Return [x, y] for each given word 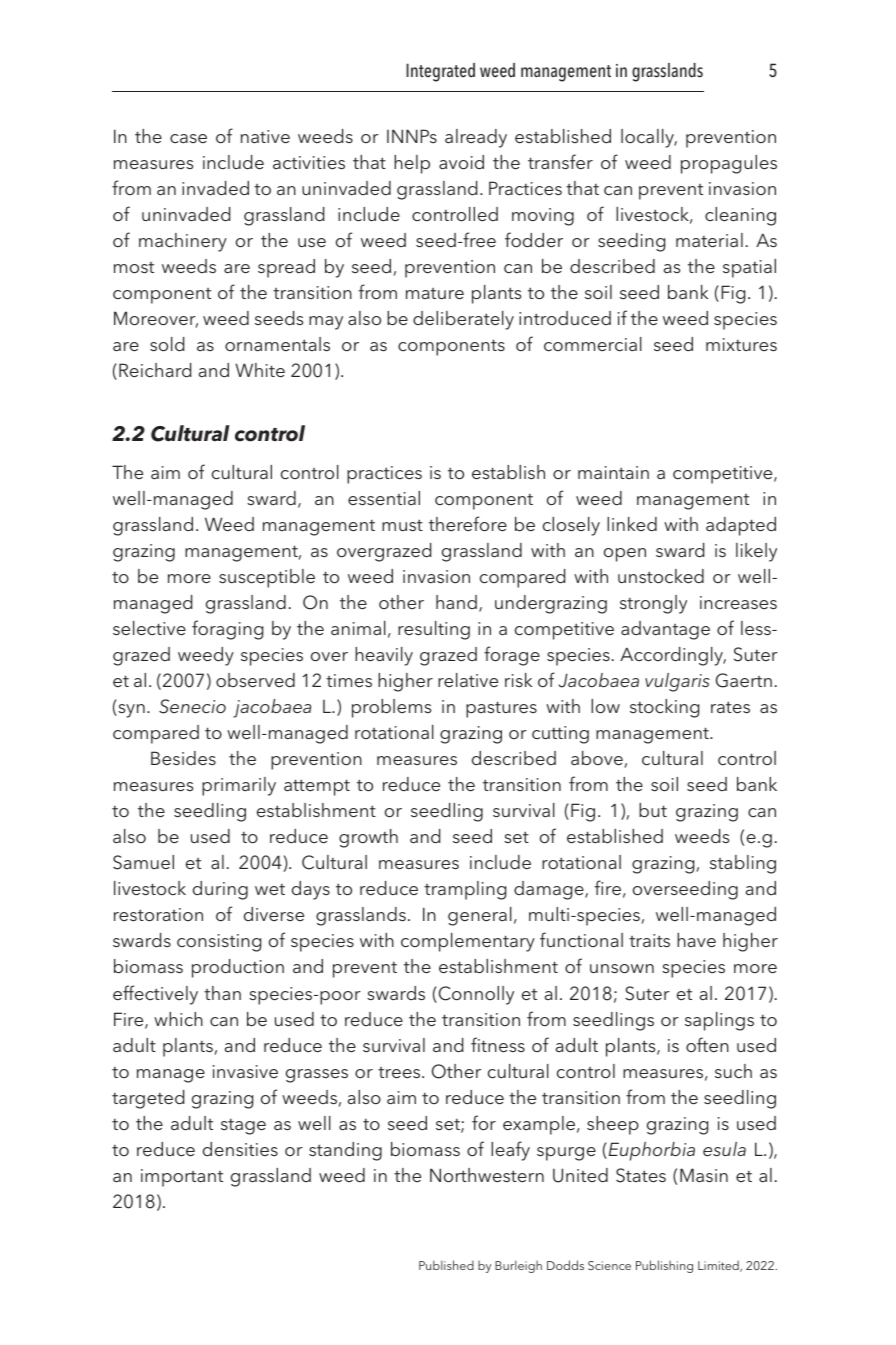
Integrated [440, 72]
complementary [468, 942]
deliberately [463, 320]
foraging [227, 630]
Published [446, 1265]
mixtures [741, 344]
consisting [219, 943]
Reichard [155, 370]
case [188, 138]
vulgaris [677, 682]
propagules [729, 164]
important [182, 1178]
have [696, 940]
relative [468, 680]
